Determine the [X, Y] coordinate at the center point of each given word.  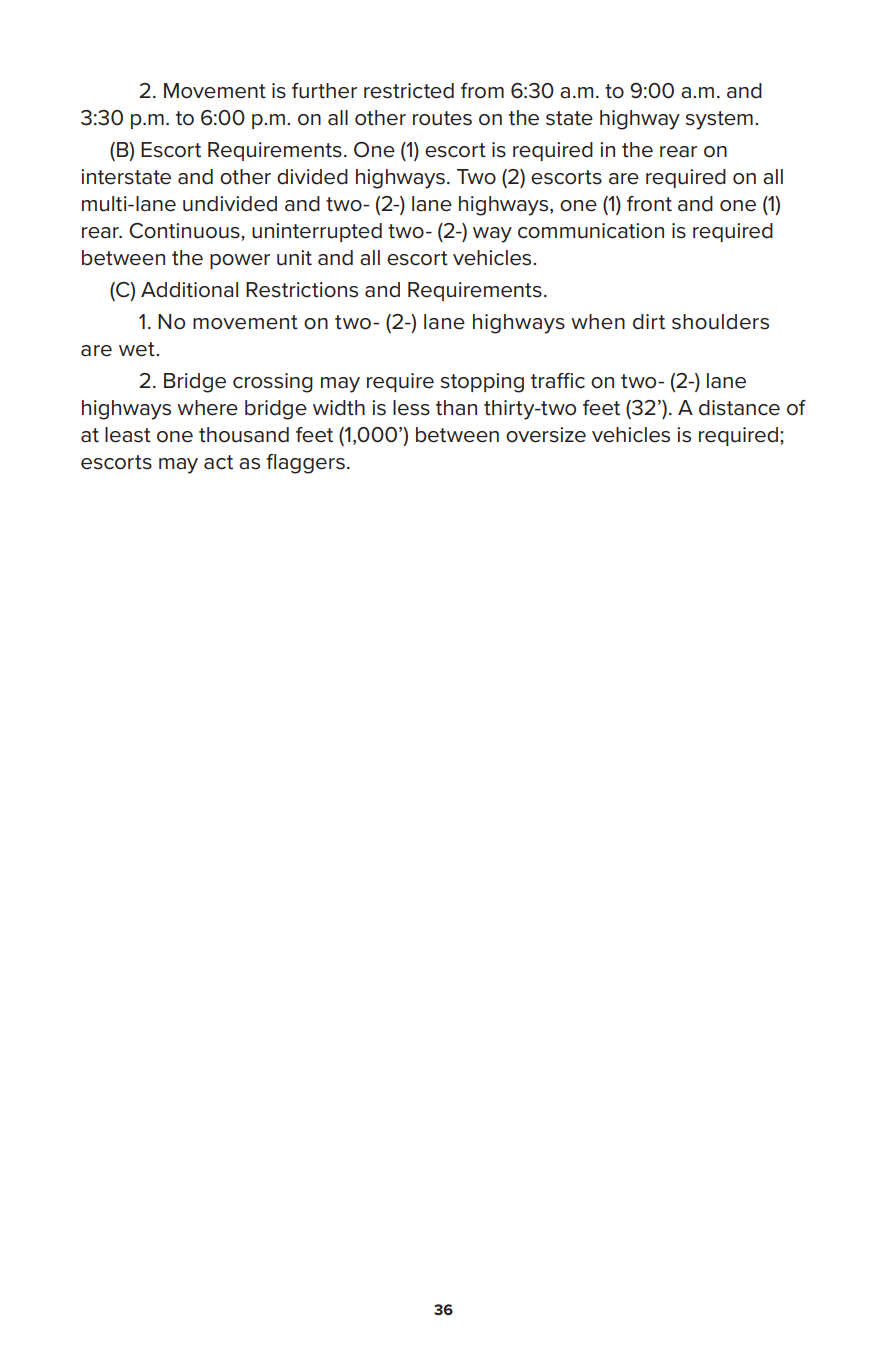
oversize [546, 435]
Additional [189, 290]
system [719, 120]
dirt [649, 322]
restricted [409, 91]
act [218, 462]
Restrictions [302, 290]
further [324, 91]
